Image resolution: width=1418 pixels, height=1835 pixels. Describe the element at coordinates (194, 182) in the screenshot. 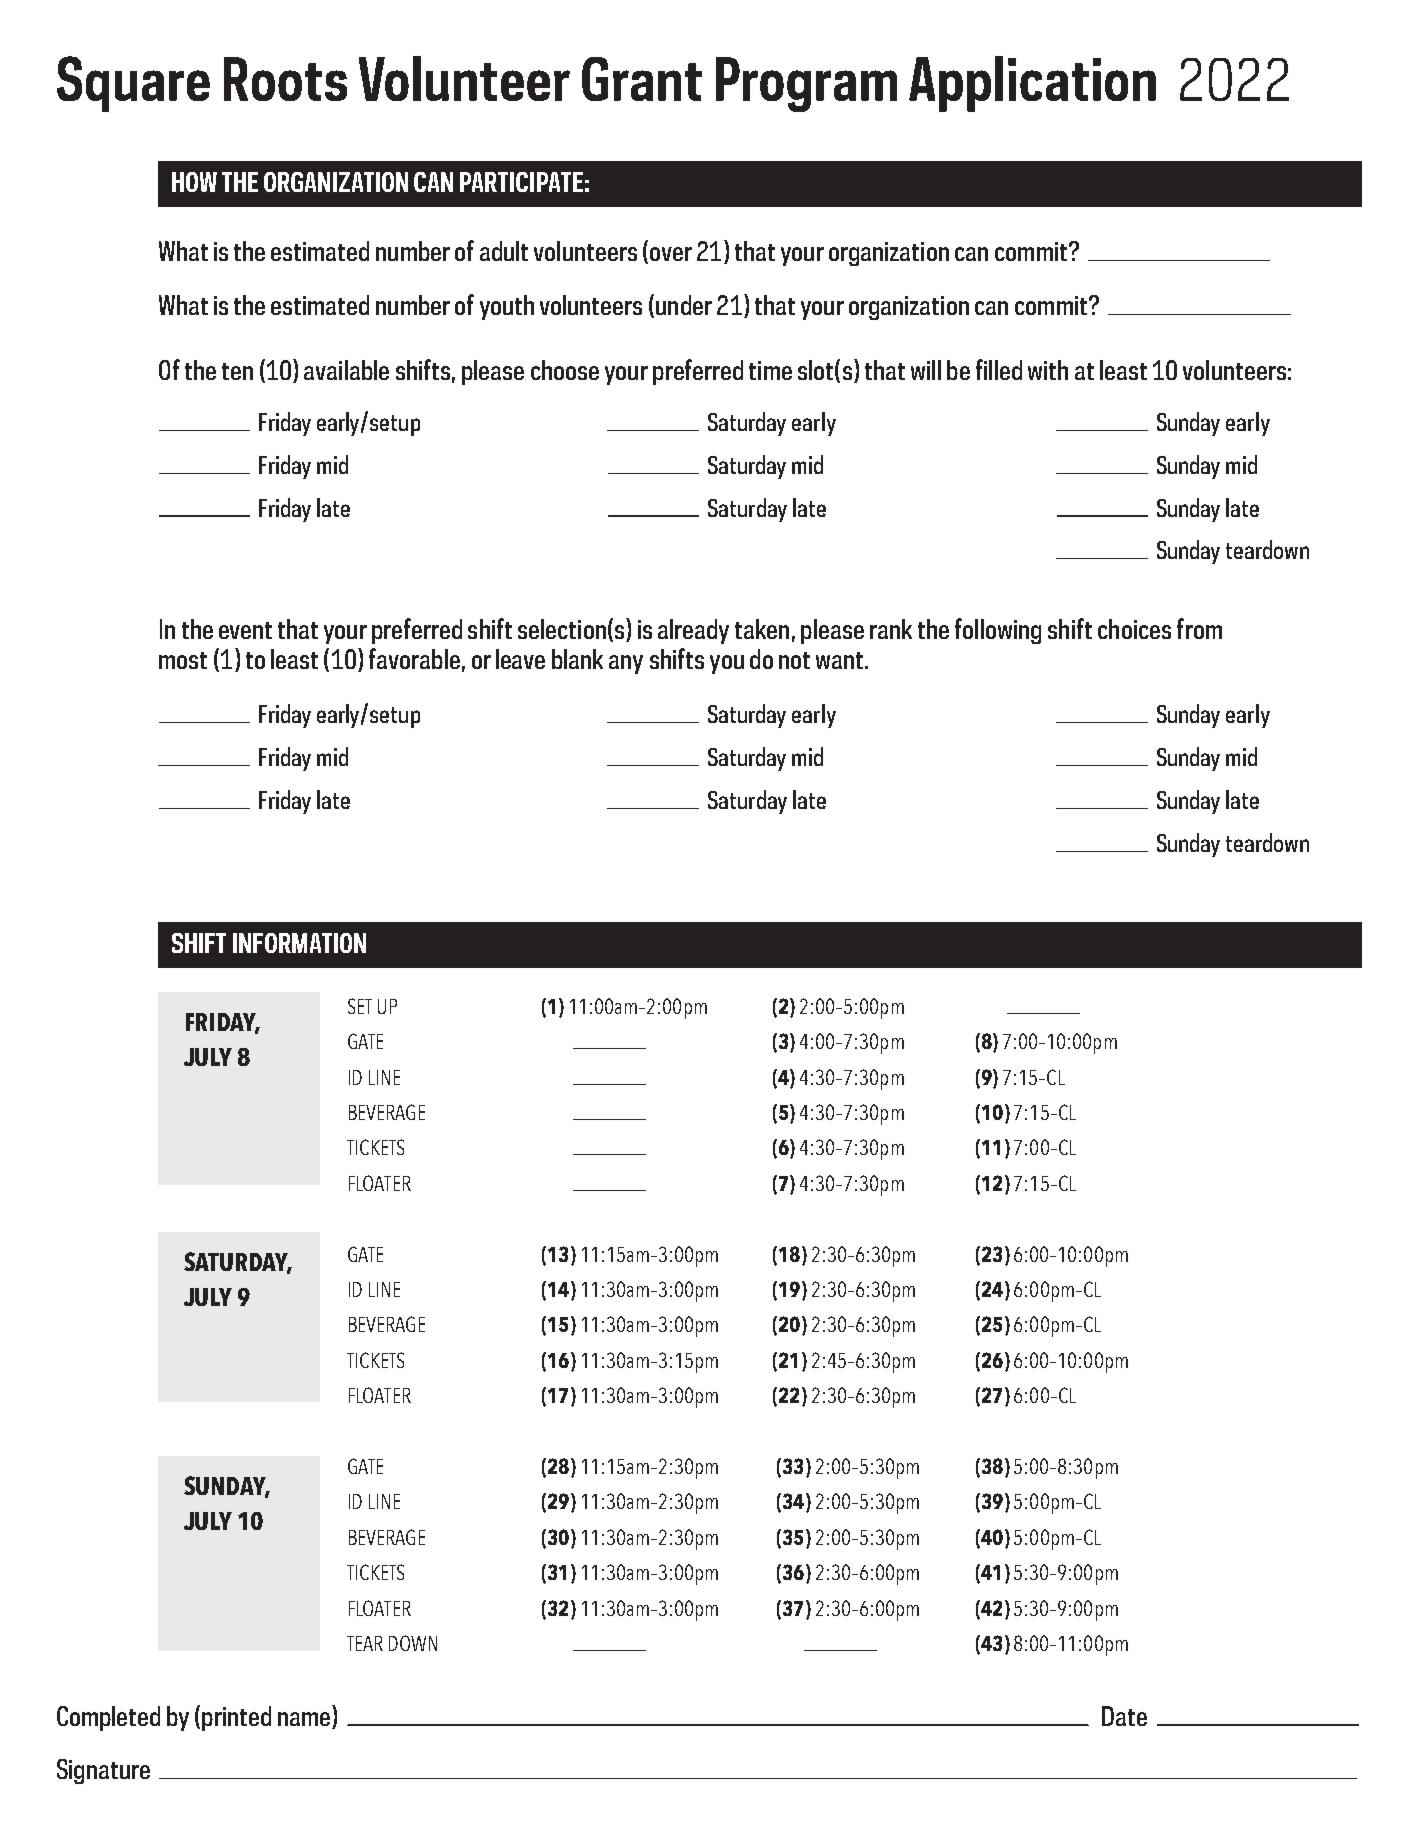

I see `HOW` at that location.
